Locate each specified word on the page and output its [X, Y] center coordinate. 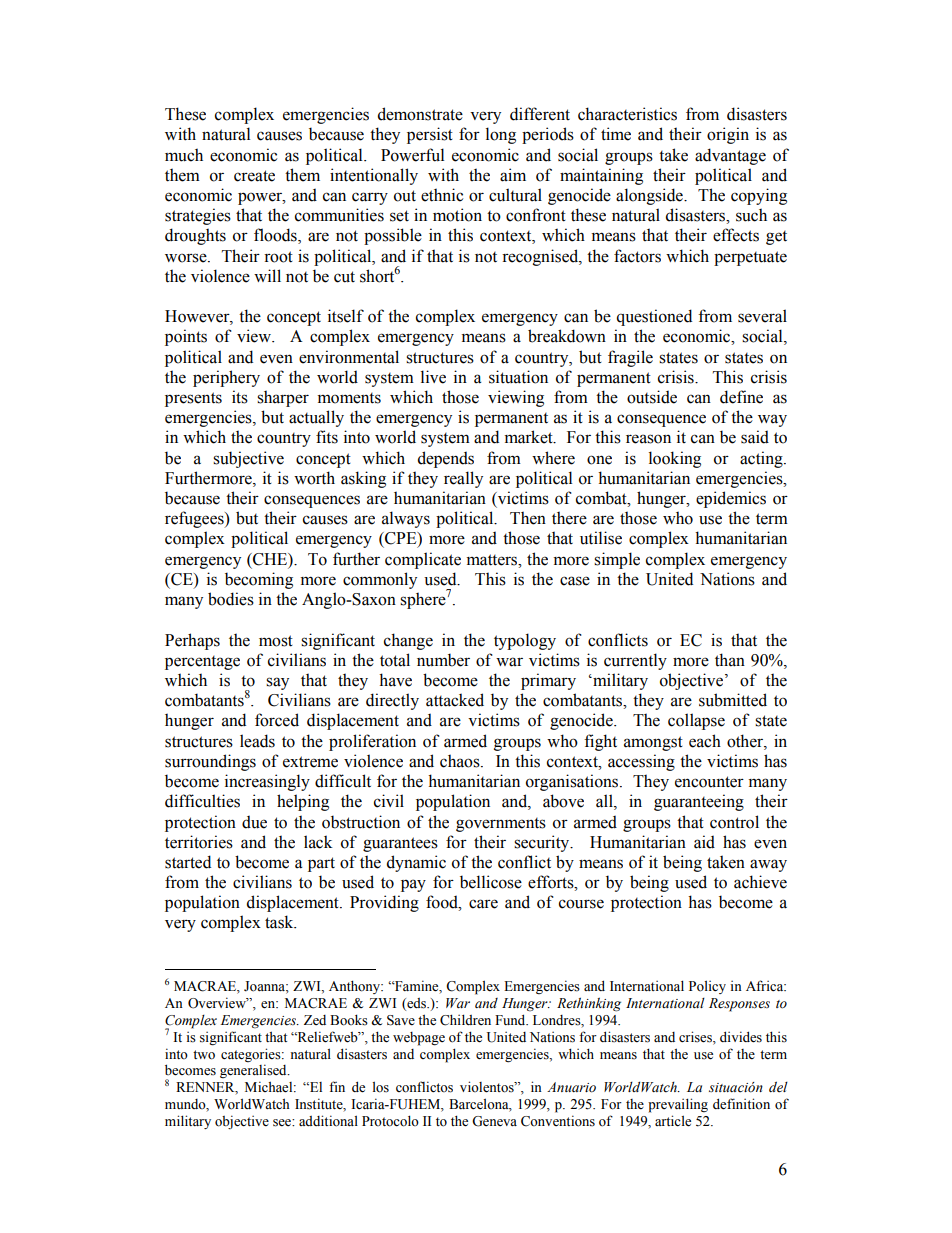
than [730, 660]
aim [513, 175]
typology [525, 641]
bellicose [491, 882]
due [254, 822]
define [741, 397]
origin [728, 135]
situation [518, 377]
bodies [231, 599]
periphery [226, 378]
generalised [254, 1071]
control [734, 822]
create [254, 176]
